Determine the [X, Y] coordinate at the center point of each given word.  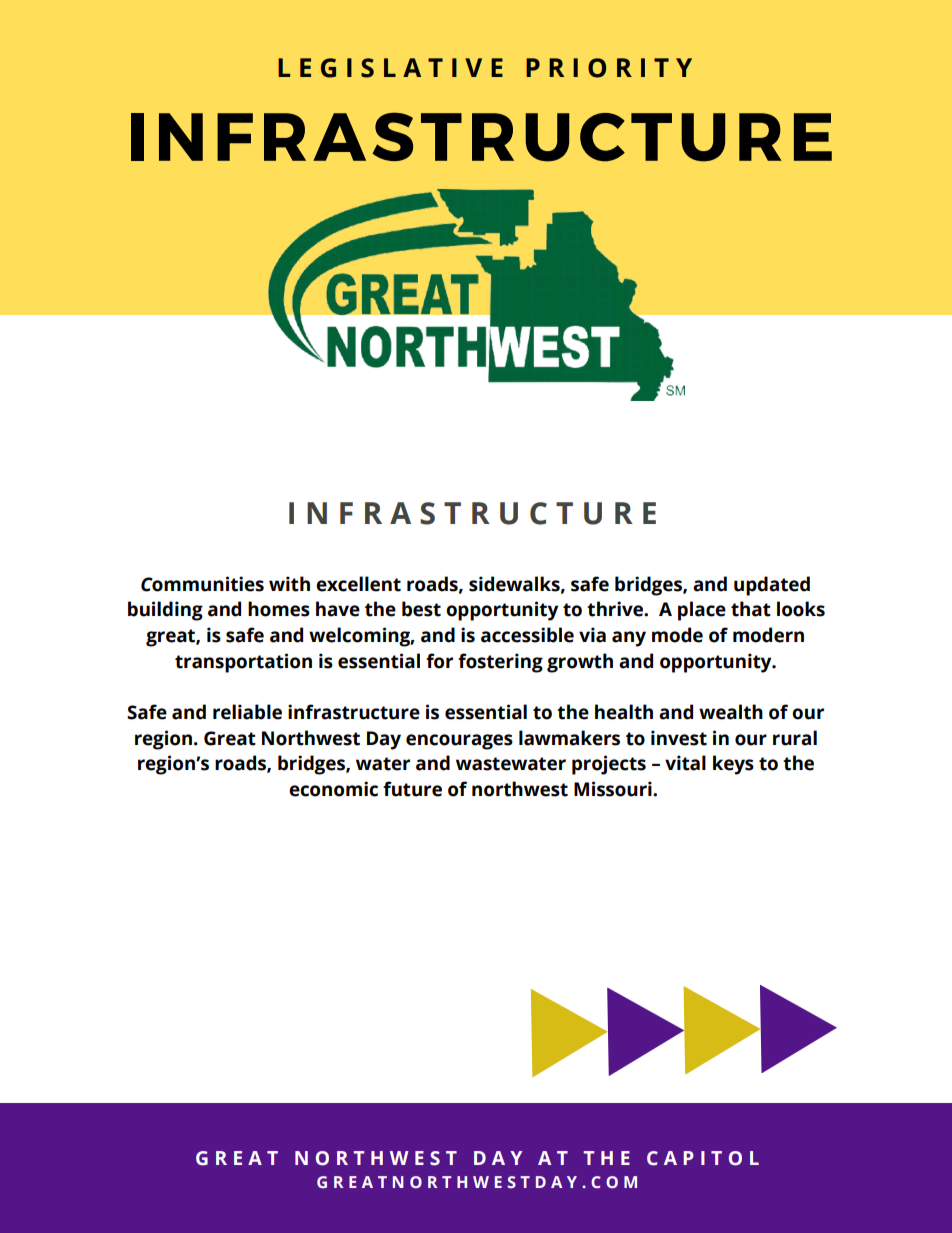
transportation [243, 663]
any [629, 639]
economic [333, 789]
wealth [731, 712]
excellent [358, 584]
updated [772, 586]
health [624, 712]
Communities [202, 584]
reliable [247, 712]
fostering [500, 663]
